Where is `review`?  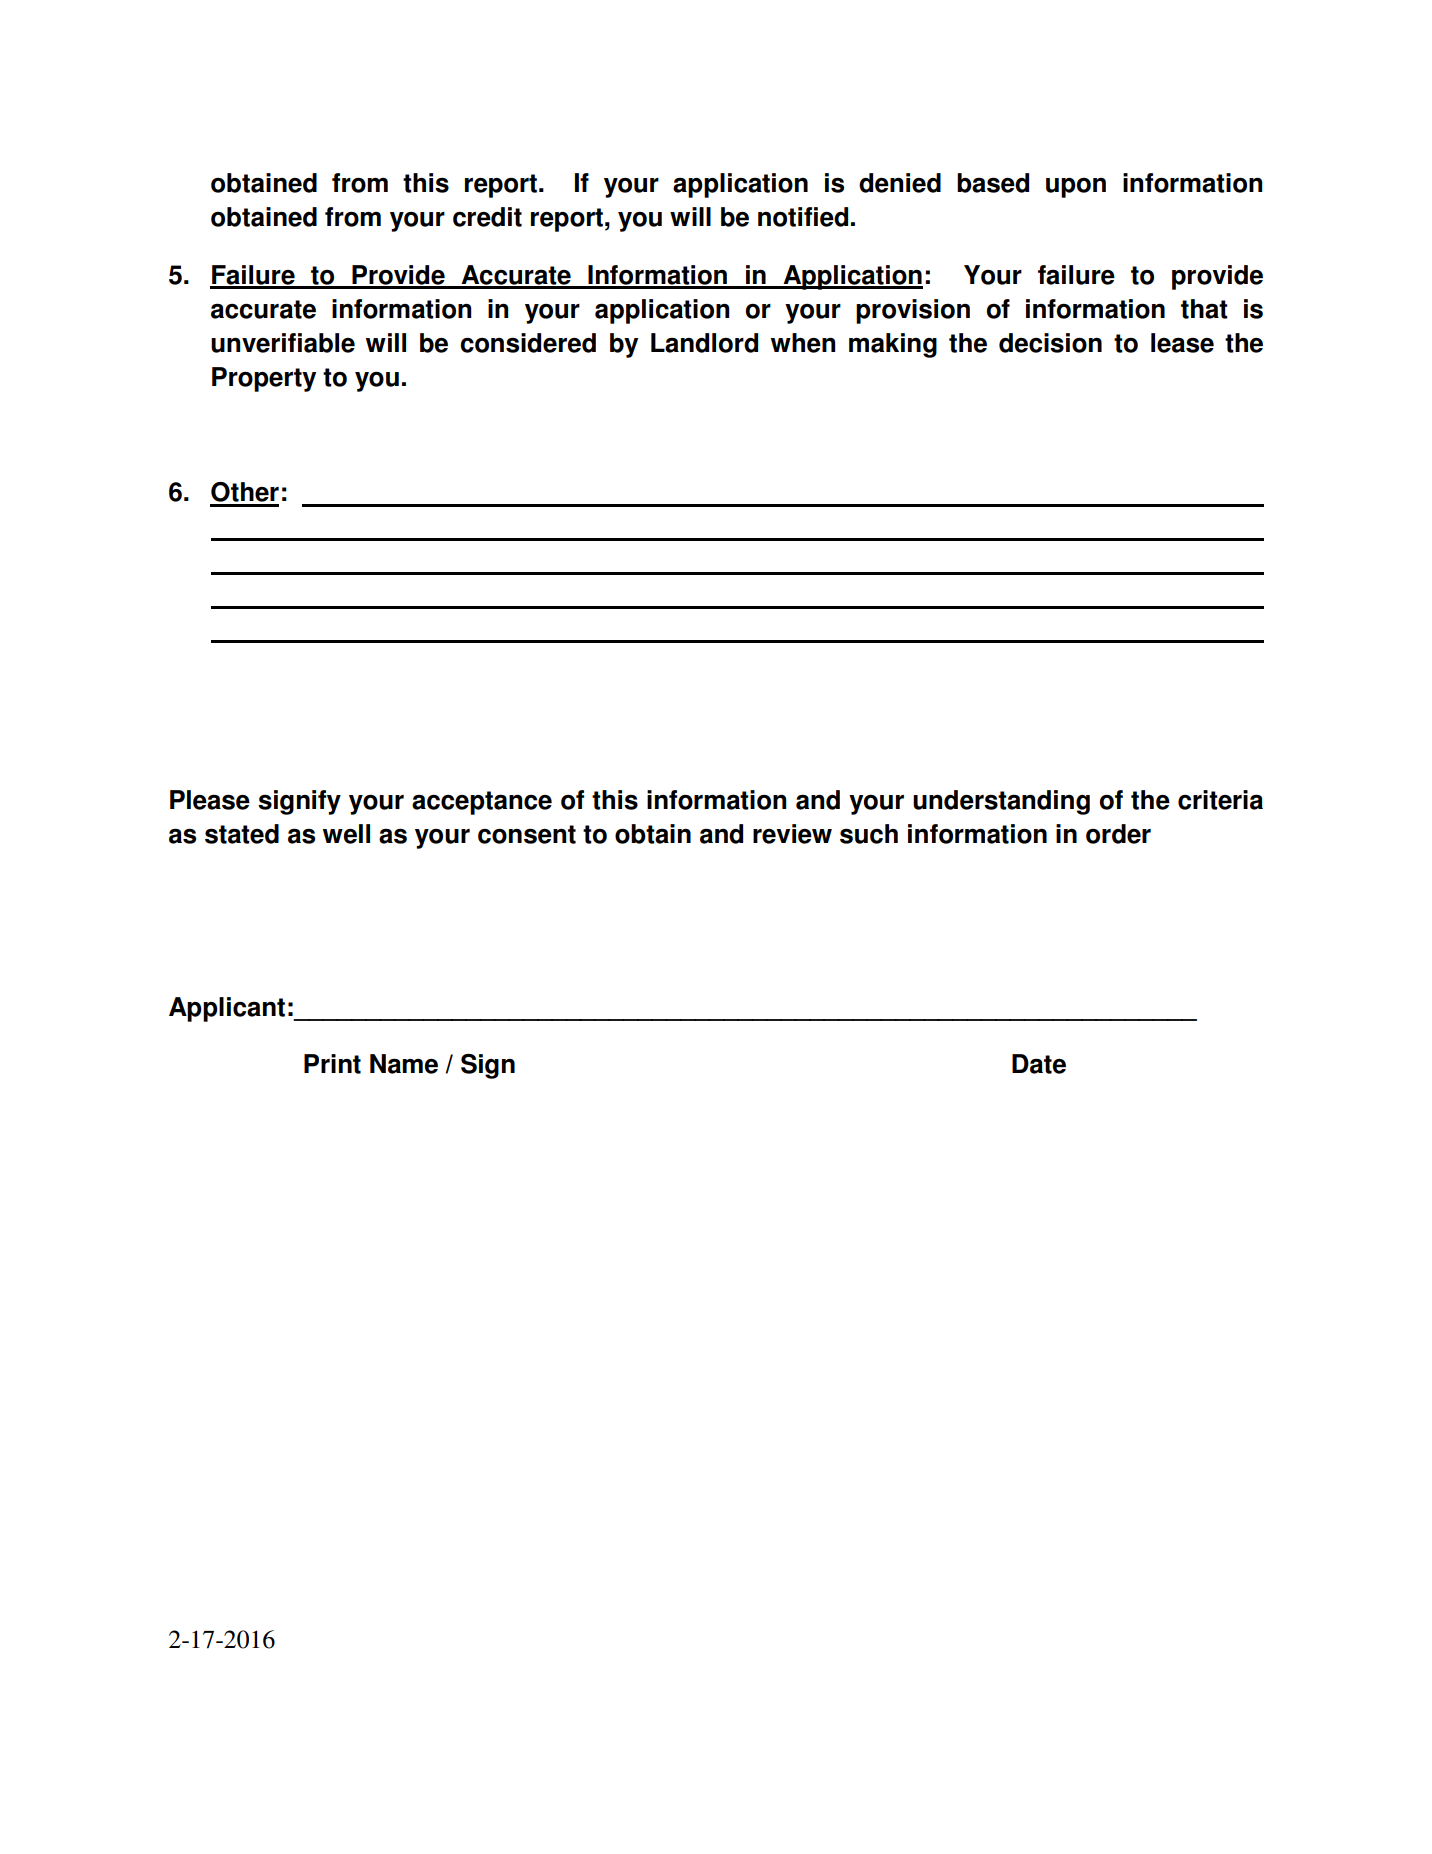 review is located at coordinates (792, 834).
